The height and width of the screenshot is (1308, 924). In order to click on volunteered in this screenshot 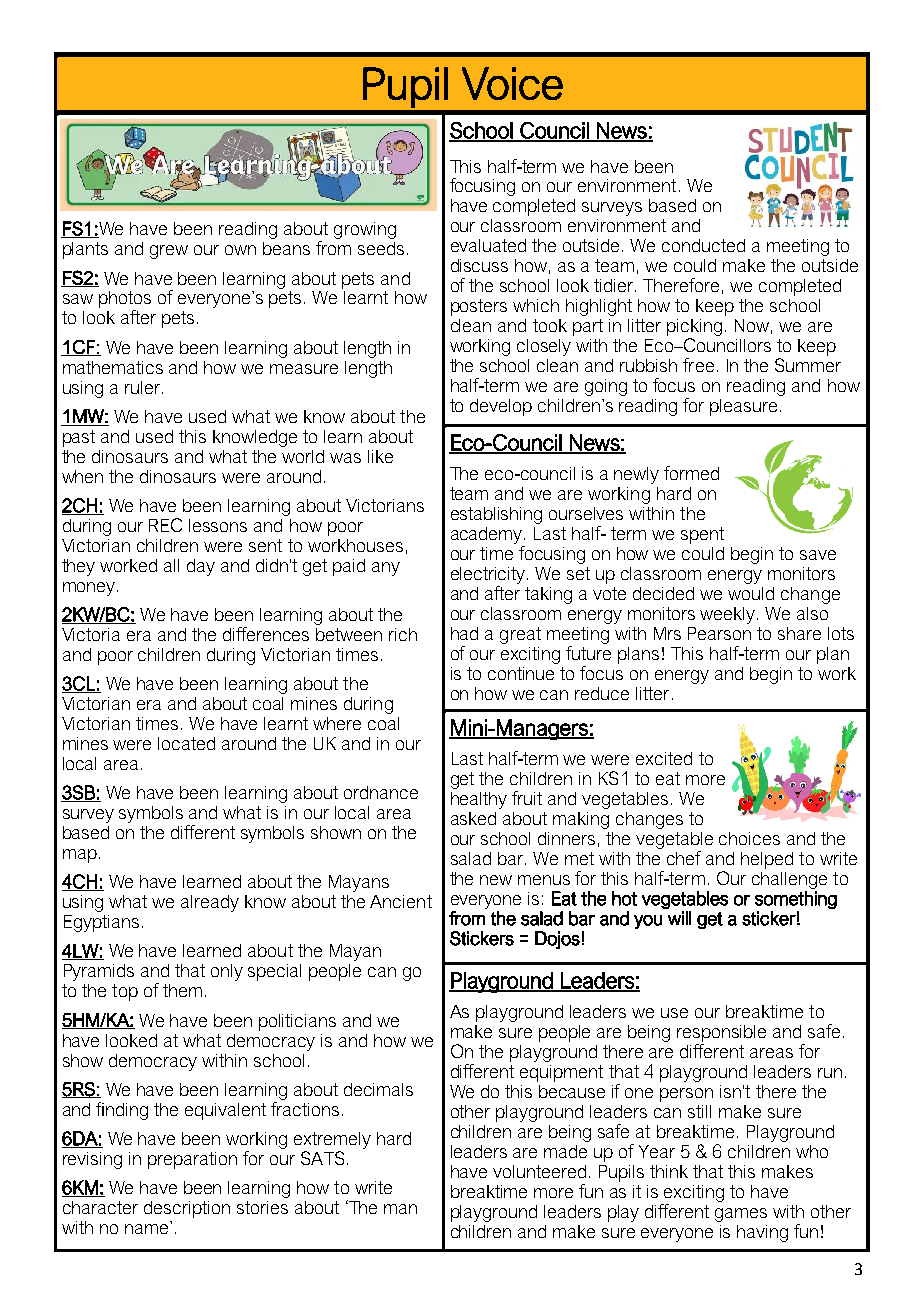, I will do `click(539, 1171)`.
